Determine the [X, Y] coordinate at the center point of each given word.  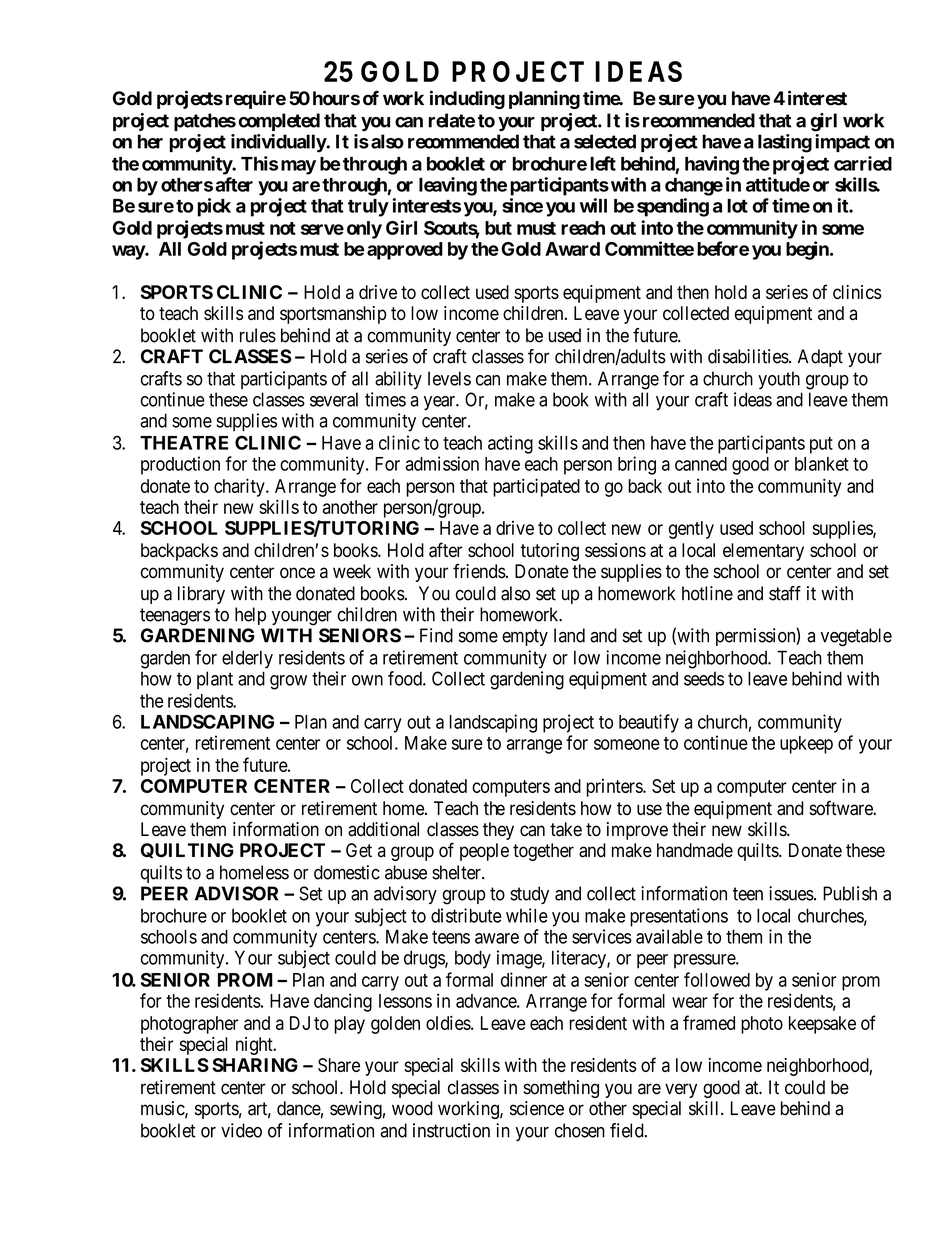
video [241, 1130]
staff [785, 593]
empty [525, 637]
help [250, 616]
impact [842, 143]
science [537, 1108]
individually [279, 143]
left [603, 163]
